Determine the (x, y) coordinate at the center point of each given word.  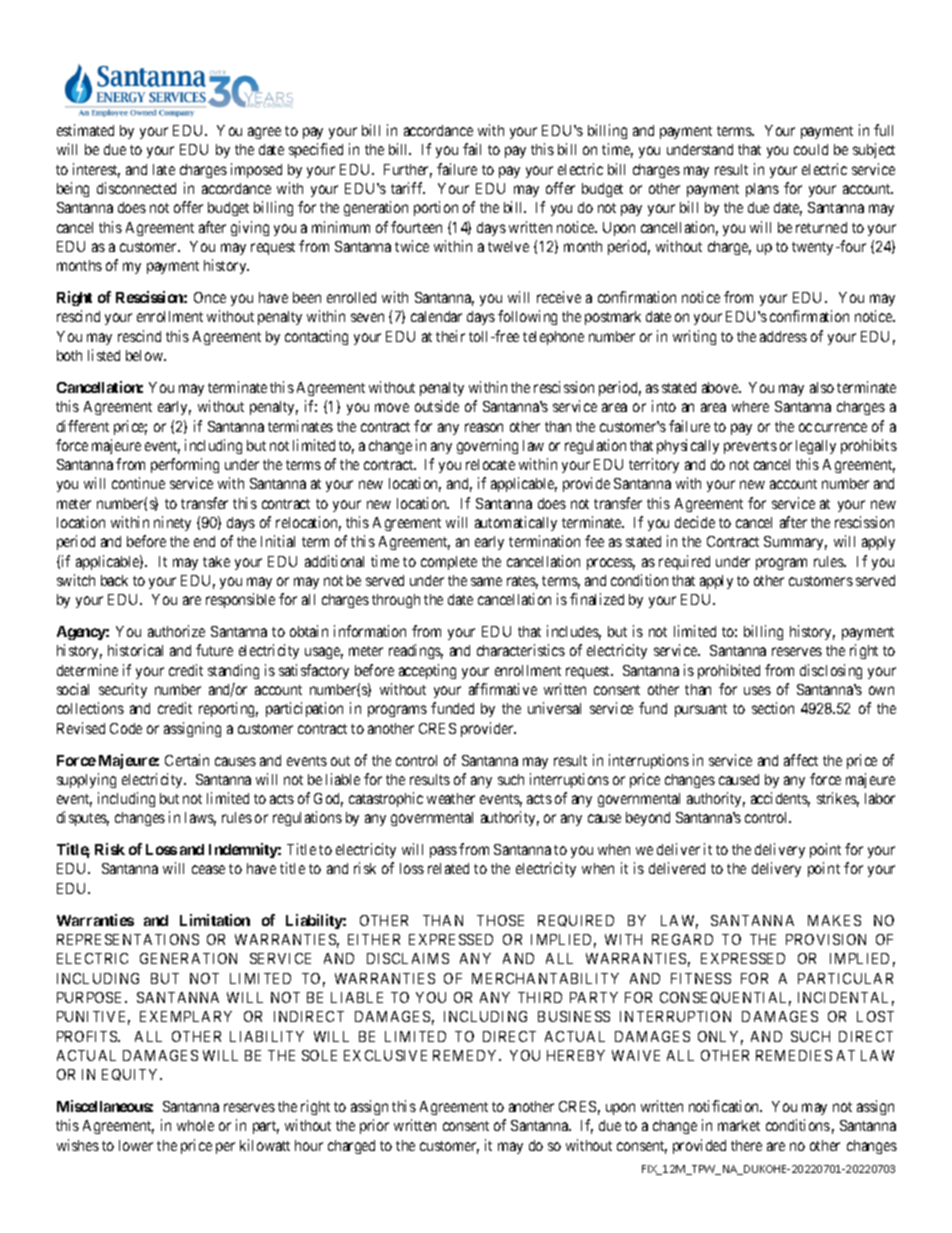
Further (408, 171)
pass (443, 852)
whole (195, 1125)
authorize (176, 631)
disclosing (831, 671)
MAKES (834, 920)
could (811, 149)
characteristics (521, 650)
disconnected (136, 188)
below (145, 355)
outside (437, 406)
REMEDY (467, 1055)
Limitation (215, 920)
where (750, 406)
